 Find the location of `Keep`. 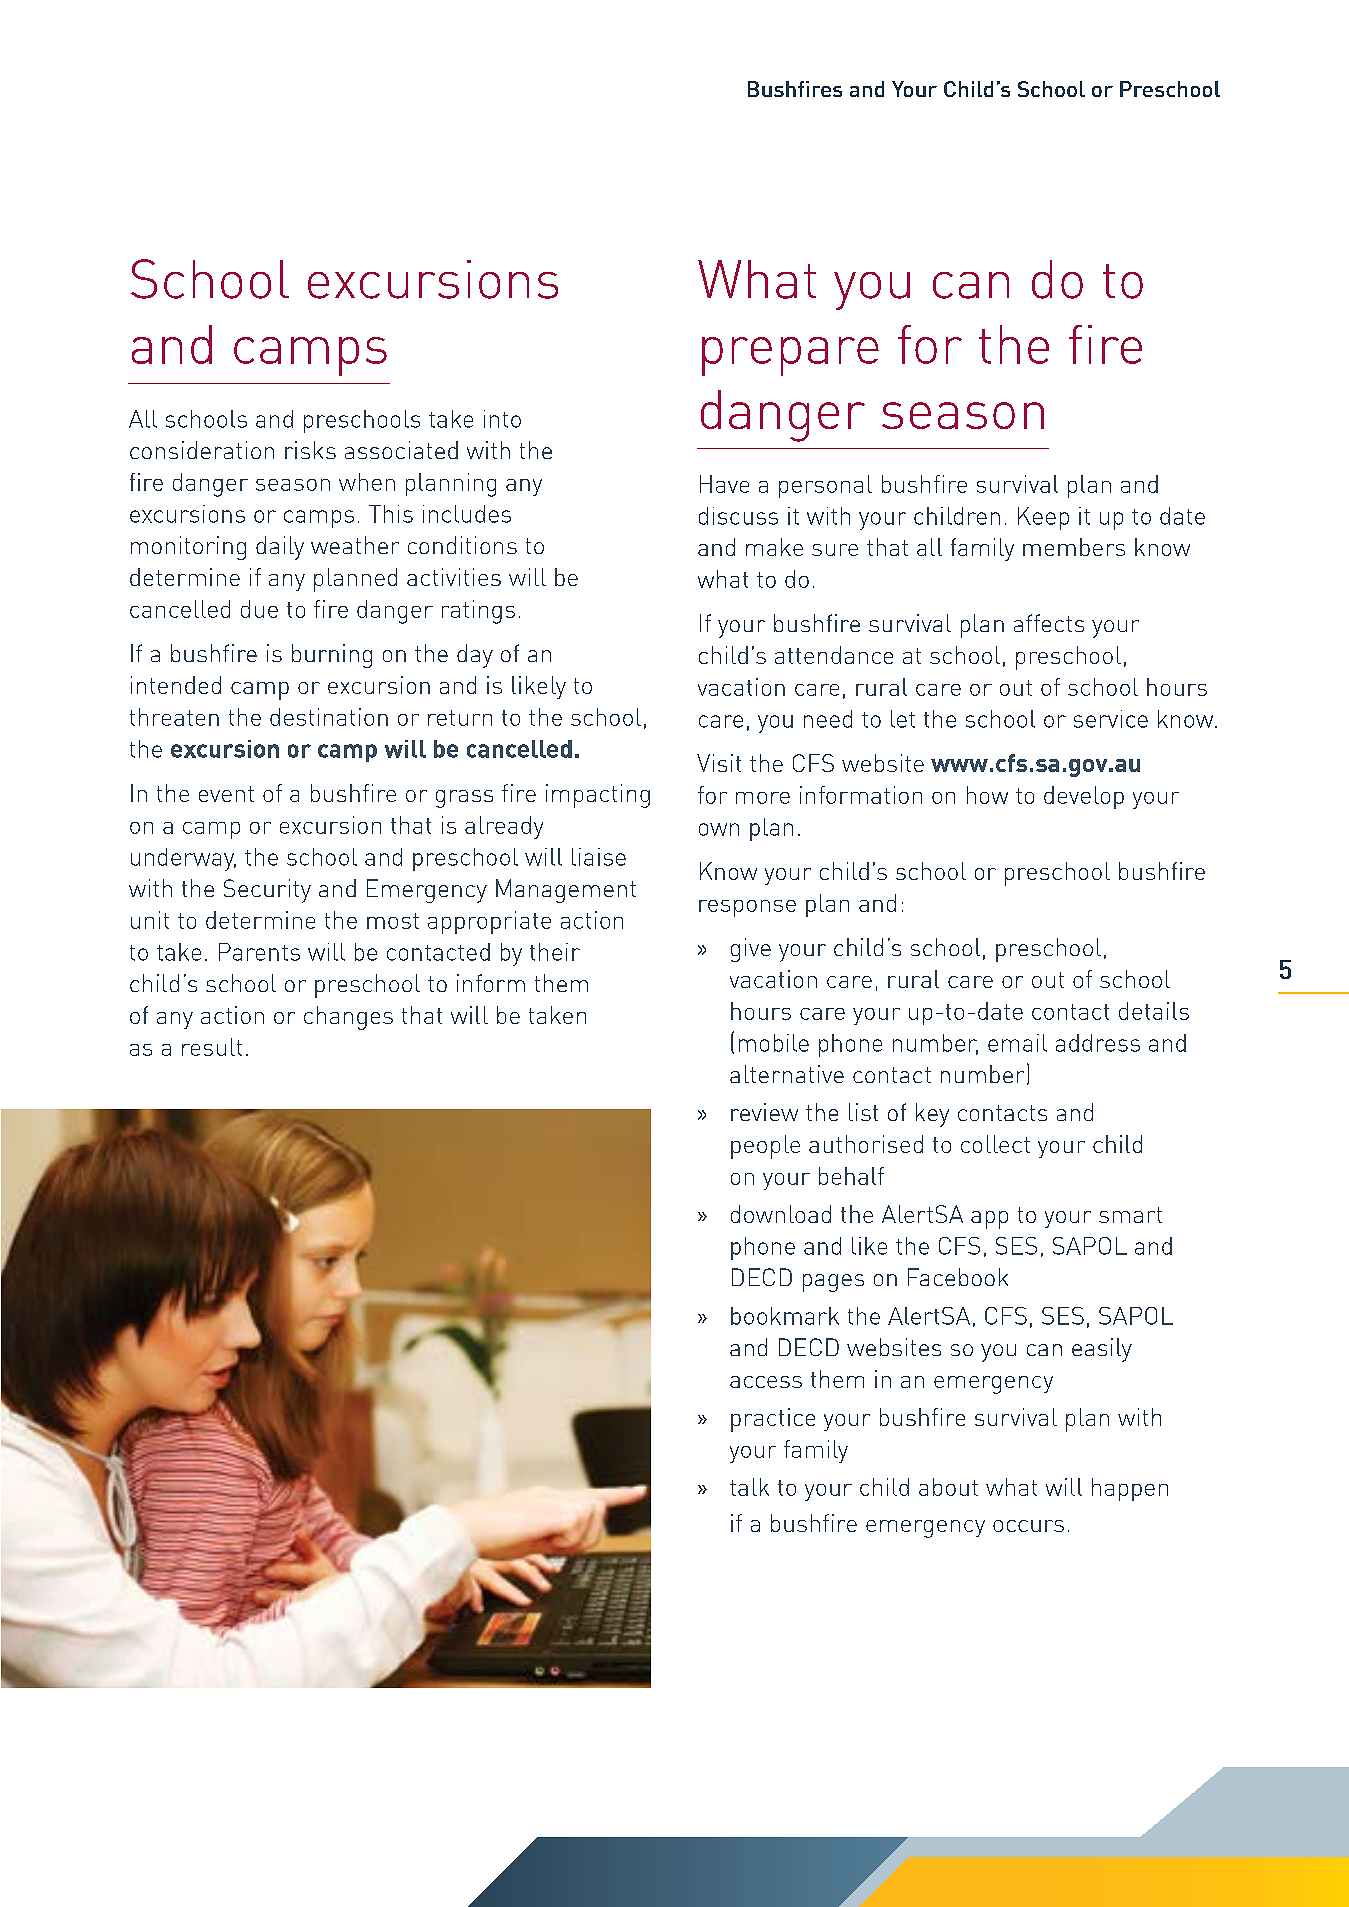

Keep is located at coordinates (1043, 518).
